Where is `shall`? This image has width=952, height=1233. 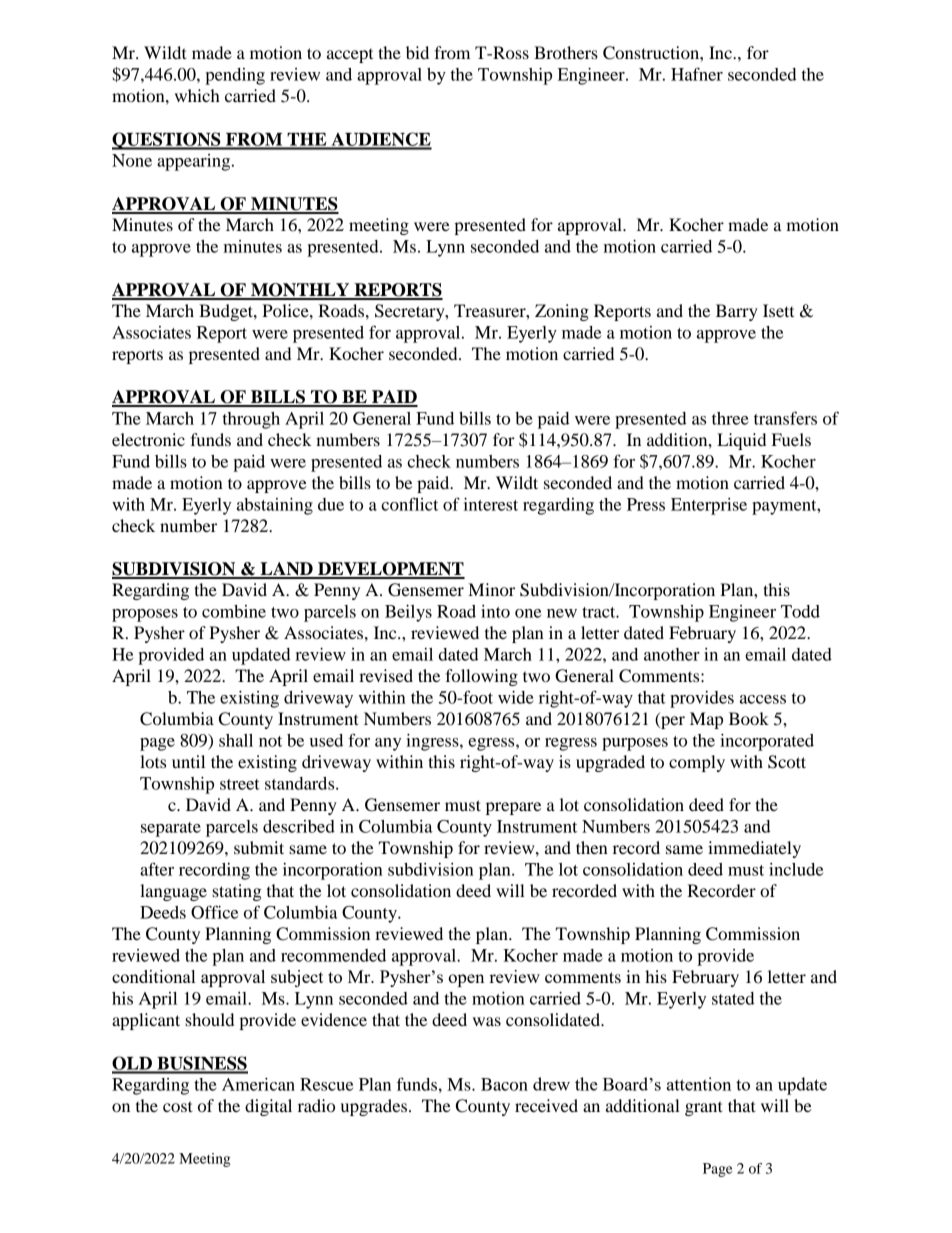
shall is located at coordinates (236, 740).
